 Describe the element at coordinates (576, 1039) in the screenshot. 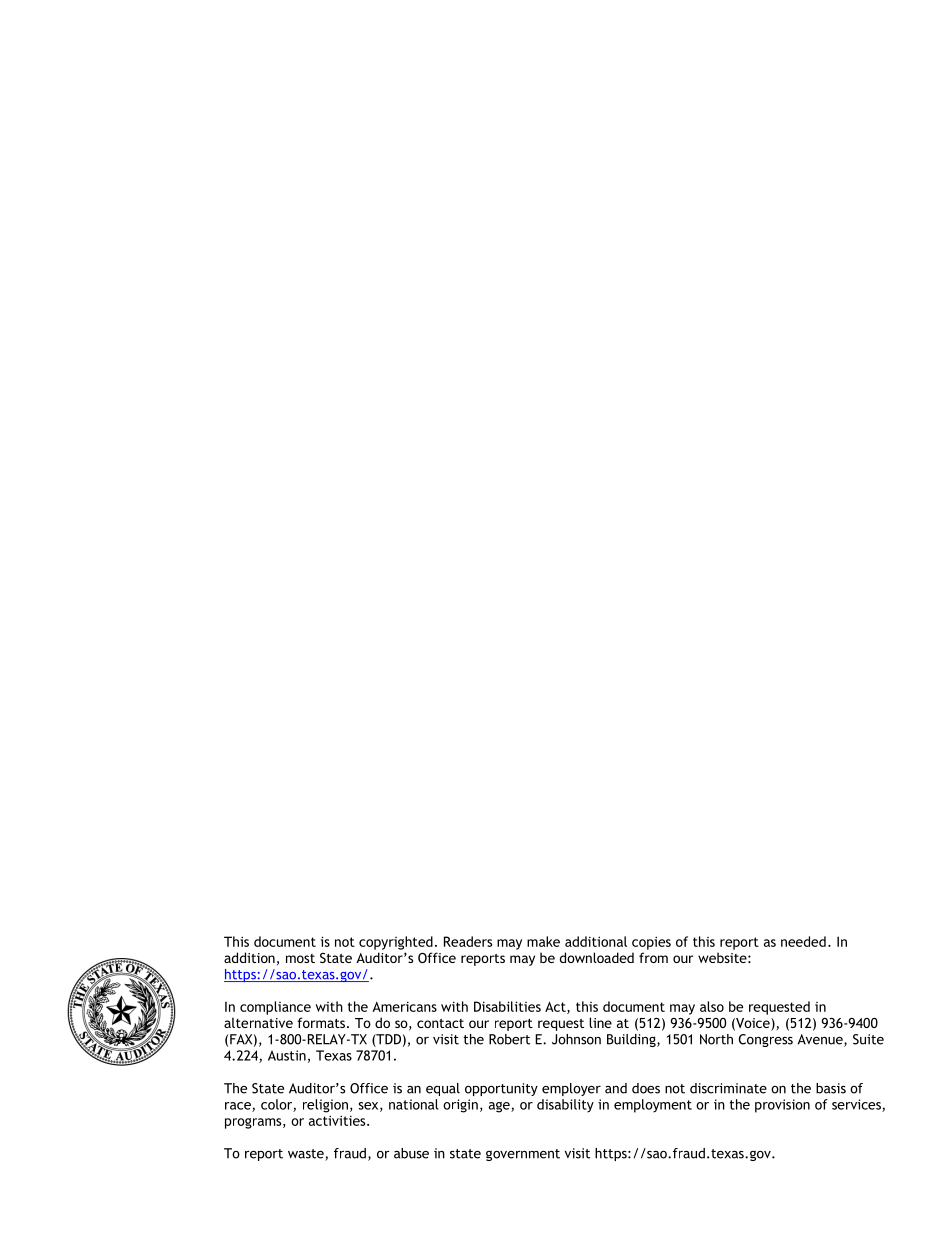

I see `Johnson` at that location.
